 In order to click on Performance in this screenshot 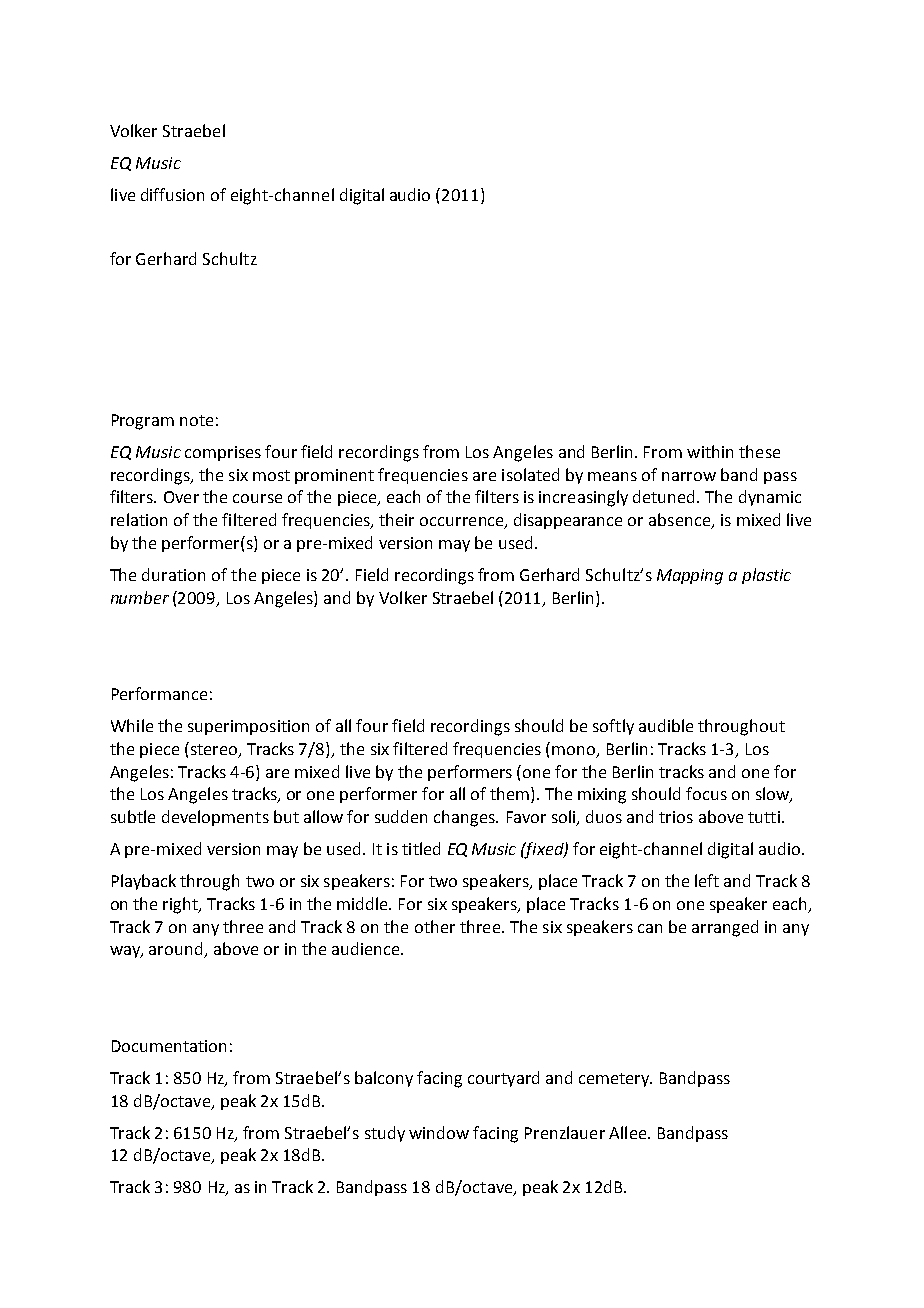, I will do `click(159, 693)`.
